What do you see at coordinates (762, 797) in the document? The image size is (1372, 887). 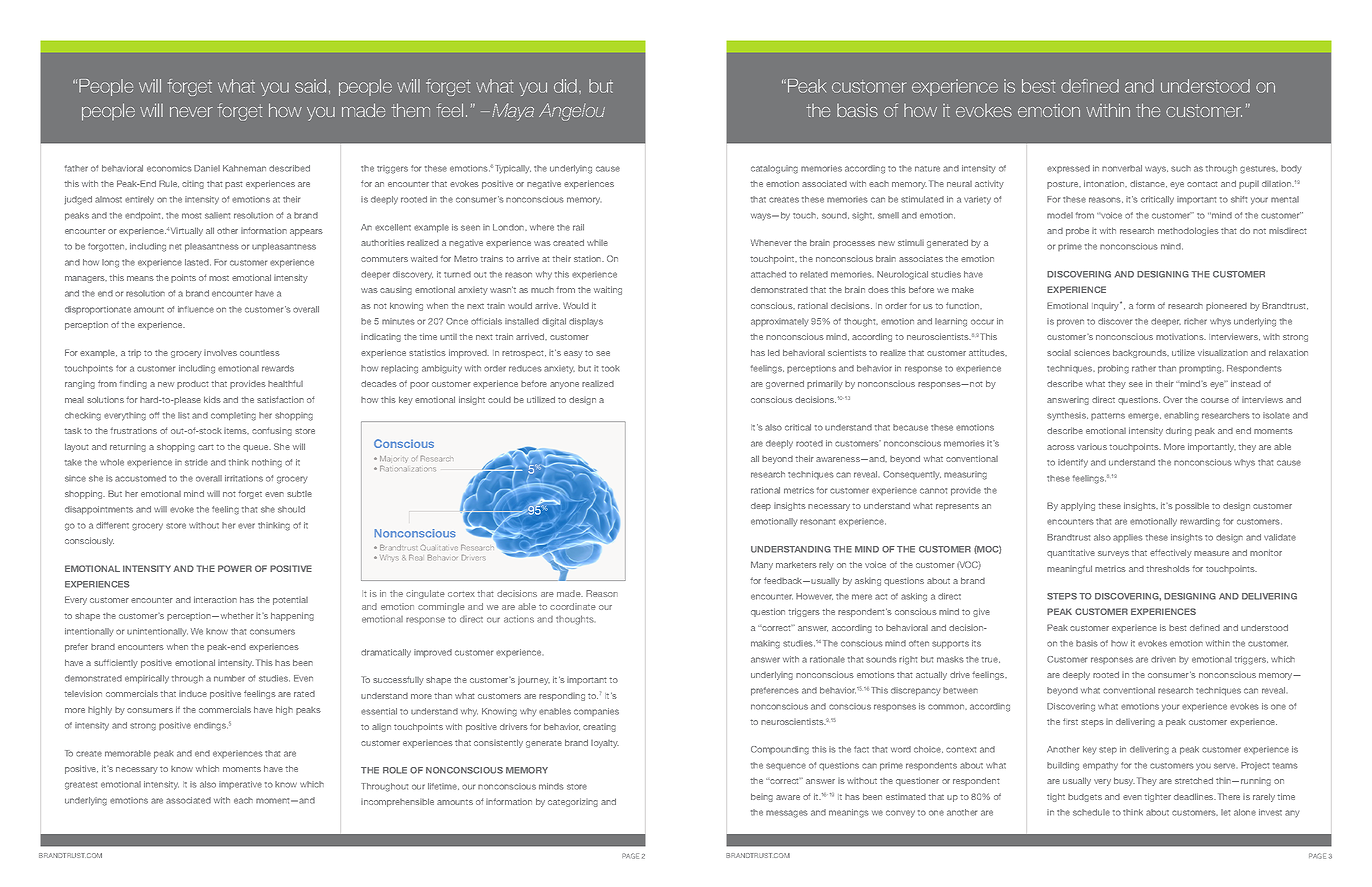 I see `being` at bounding box center [762, 797].
